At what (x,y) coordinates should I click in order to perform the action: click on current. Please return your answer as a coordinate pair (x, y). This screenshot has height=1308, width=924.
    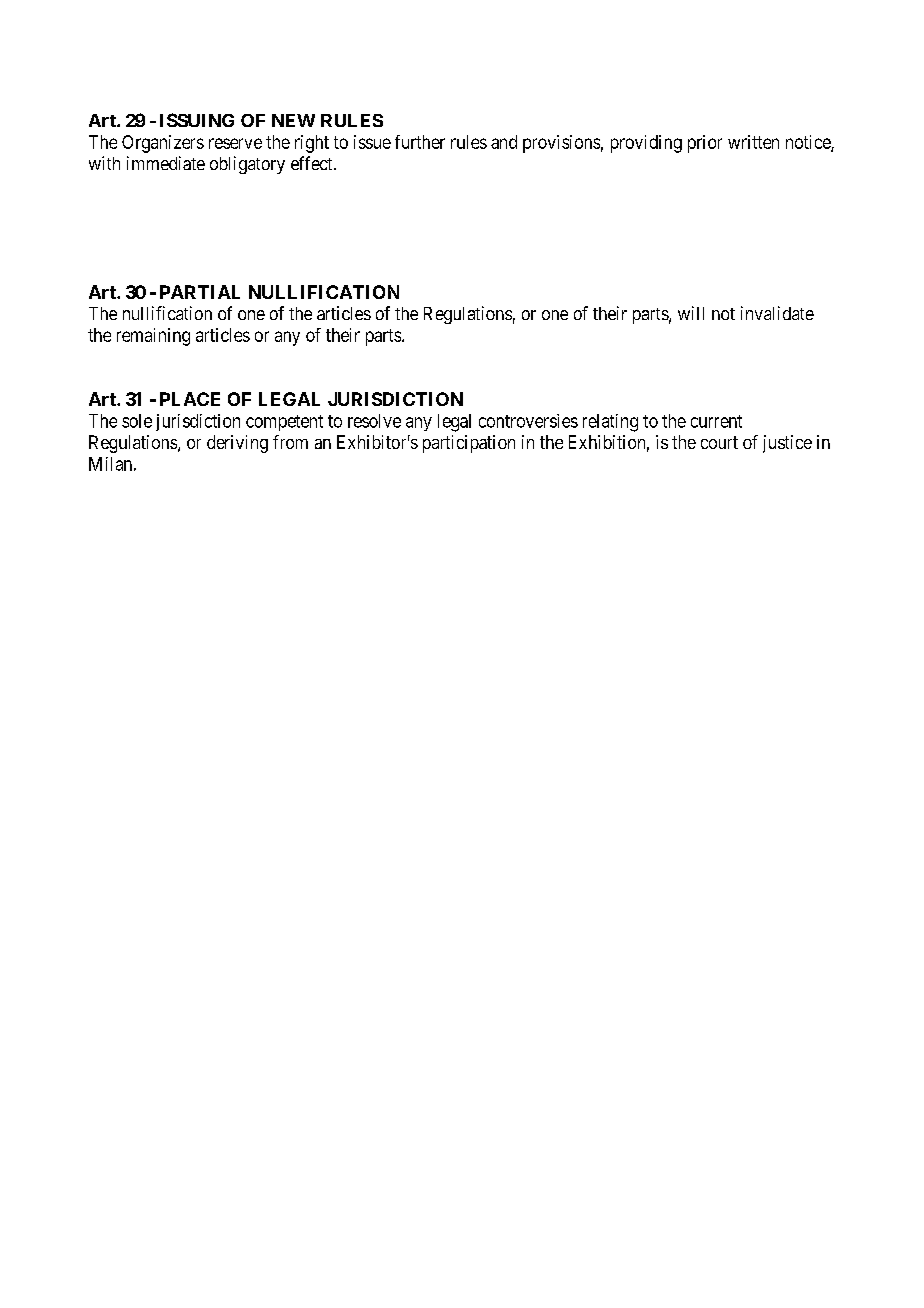
    Looking at the image, I should click on (716, 421).
